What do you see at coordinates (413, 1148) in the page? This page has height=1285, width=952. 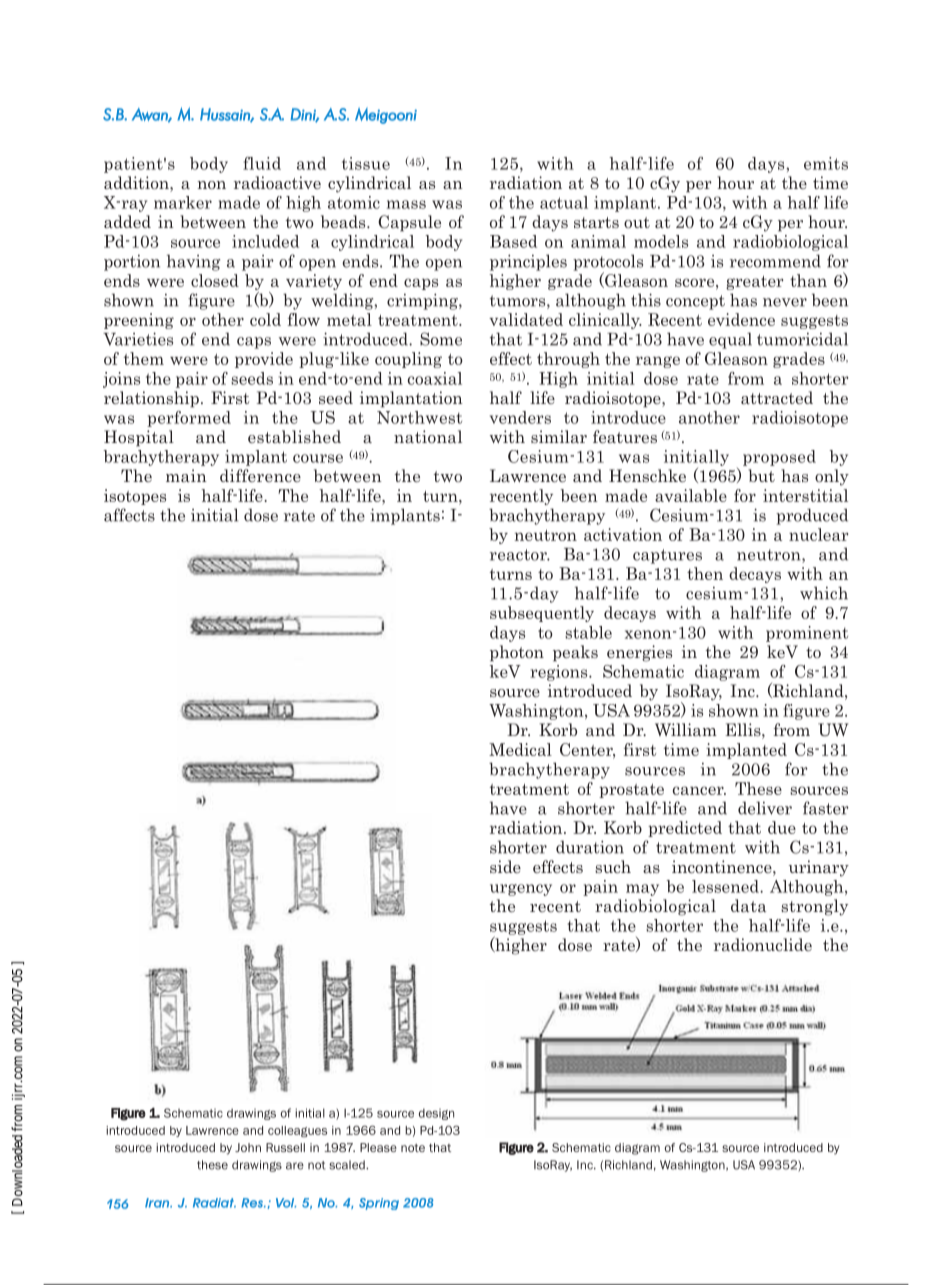 I see `note` at bounding box center [413, 1148].
